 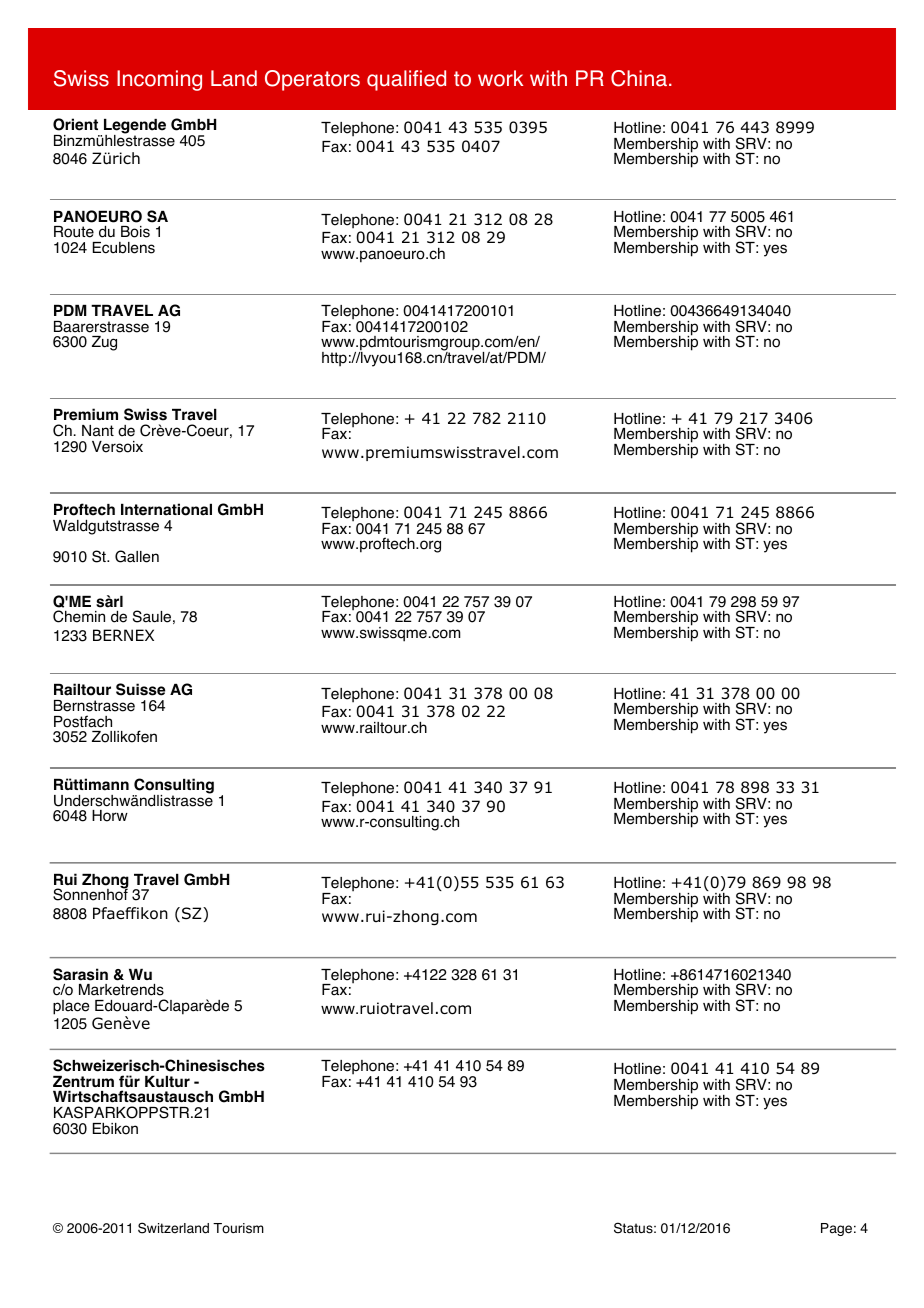 What do you see at coordinates (83, 1082) in the image?
I see `Zentrum` at bounding box center [83, 1082].
